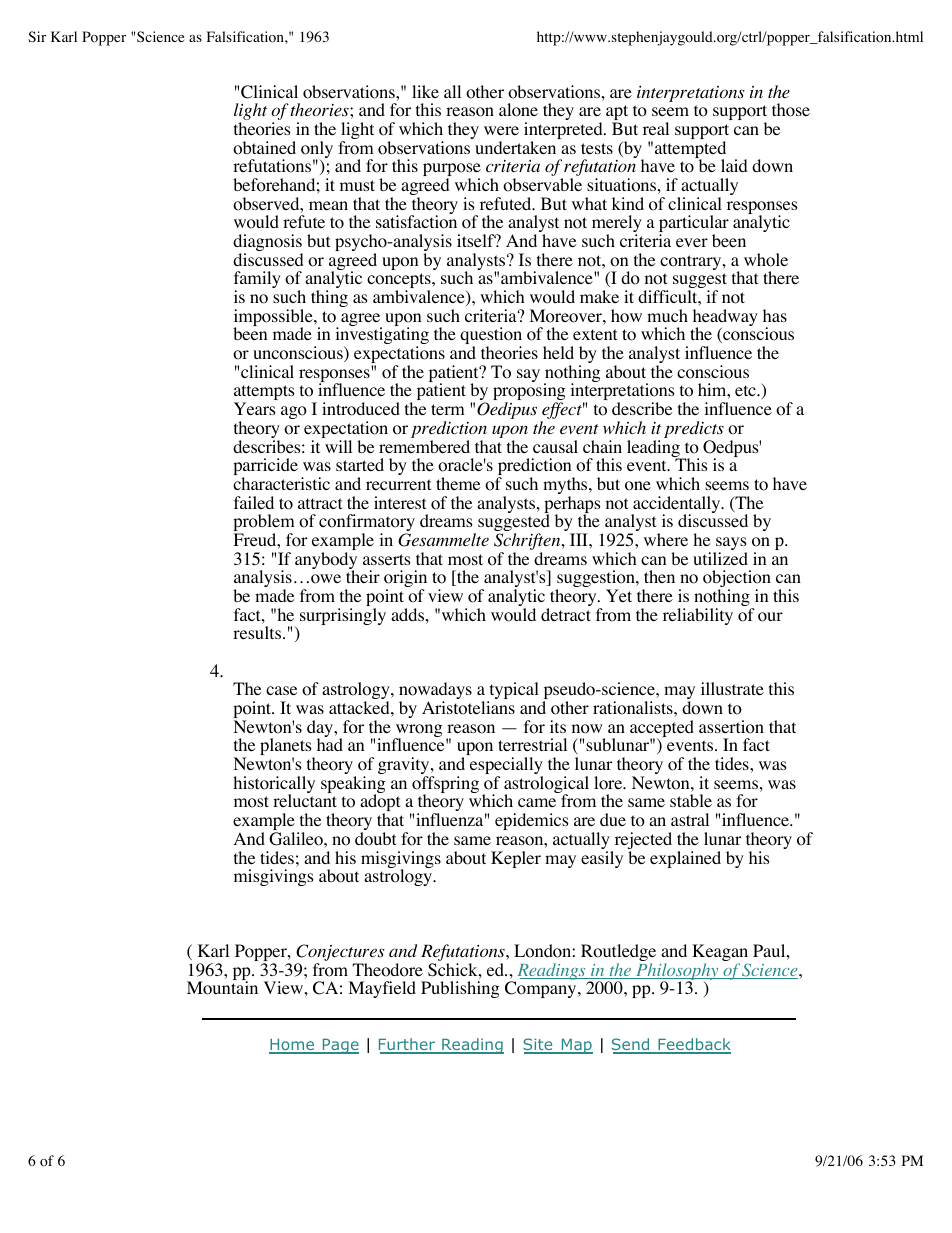 The image size is (952, 1233). I want to click on Mountain, so click(222, 988).
